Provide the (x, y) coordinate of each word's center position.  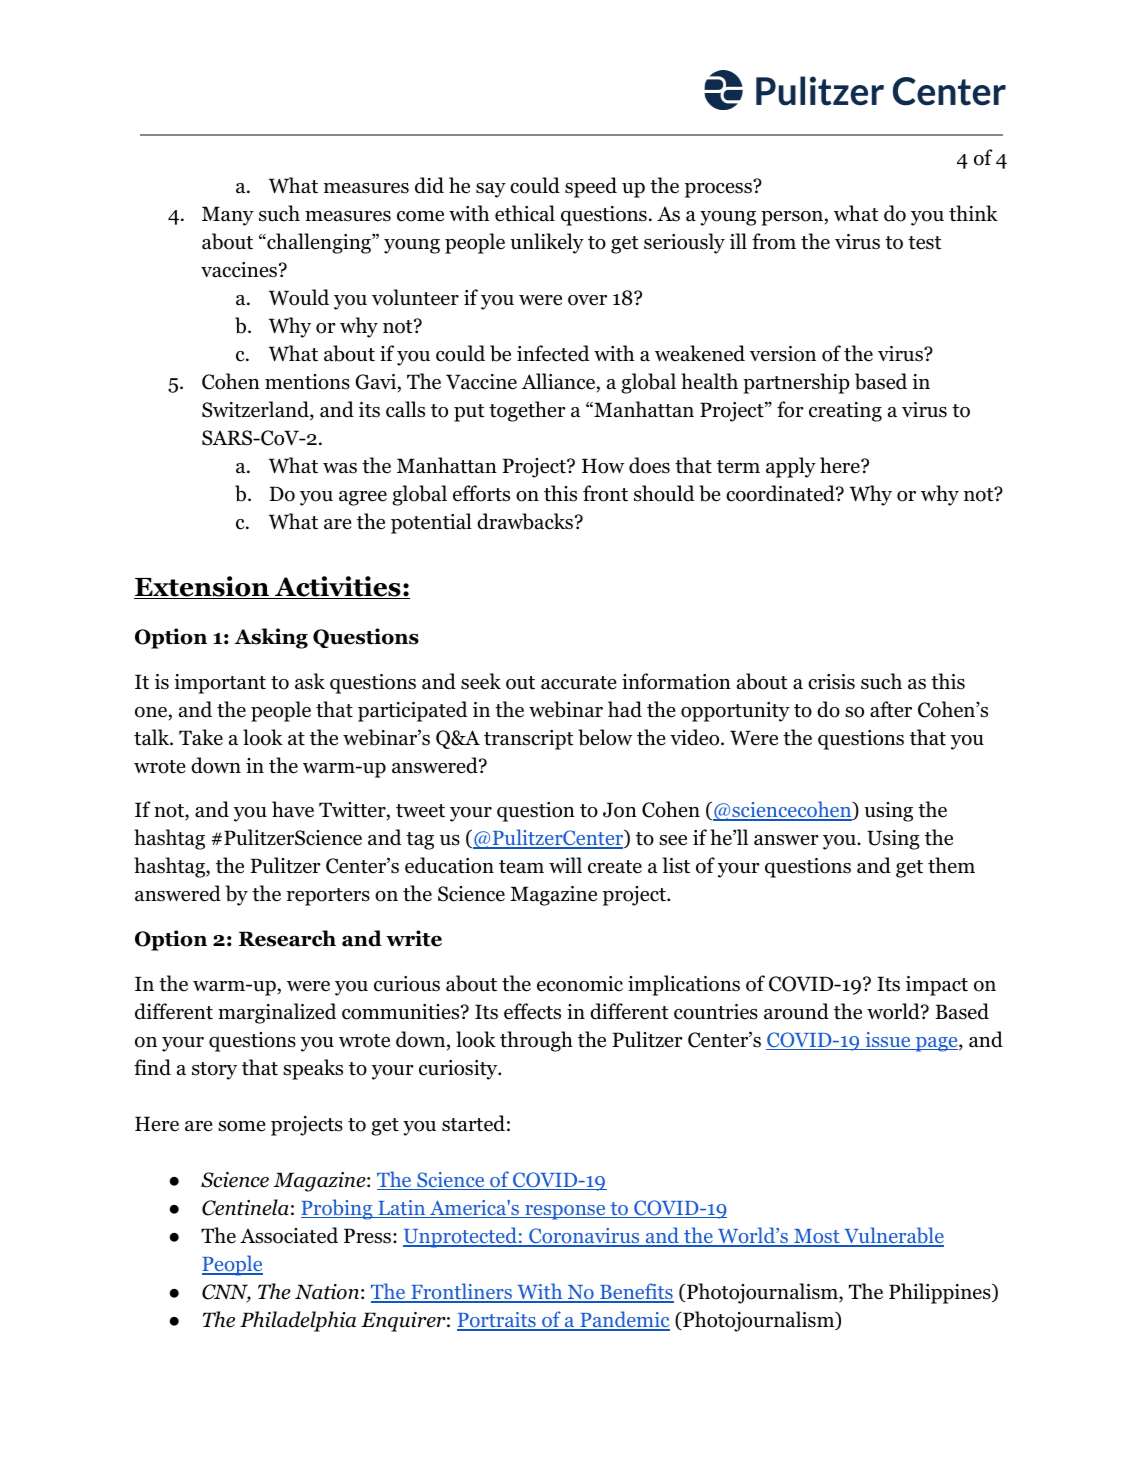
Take (201, 737)
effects (532, 1011)
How (603, 466)
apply (791, 467)
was (340, 468)
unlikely (547, 243)
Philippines (941, 1293)
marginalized (277, 1013)
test (925, 243)
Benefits (636, 1292)
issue (888, 1041)
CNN (226, 1293)
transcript (529, 740)
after (891, 709)
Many (228, 216)
